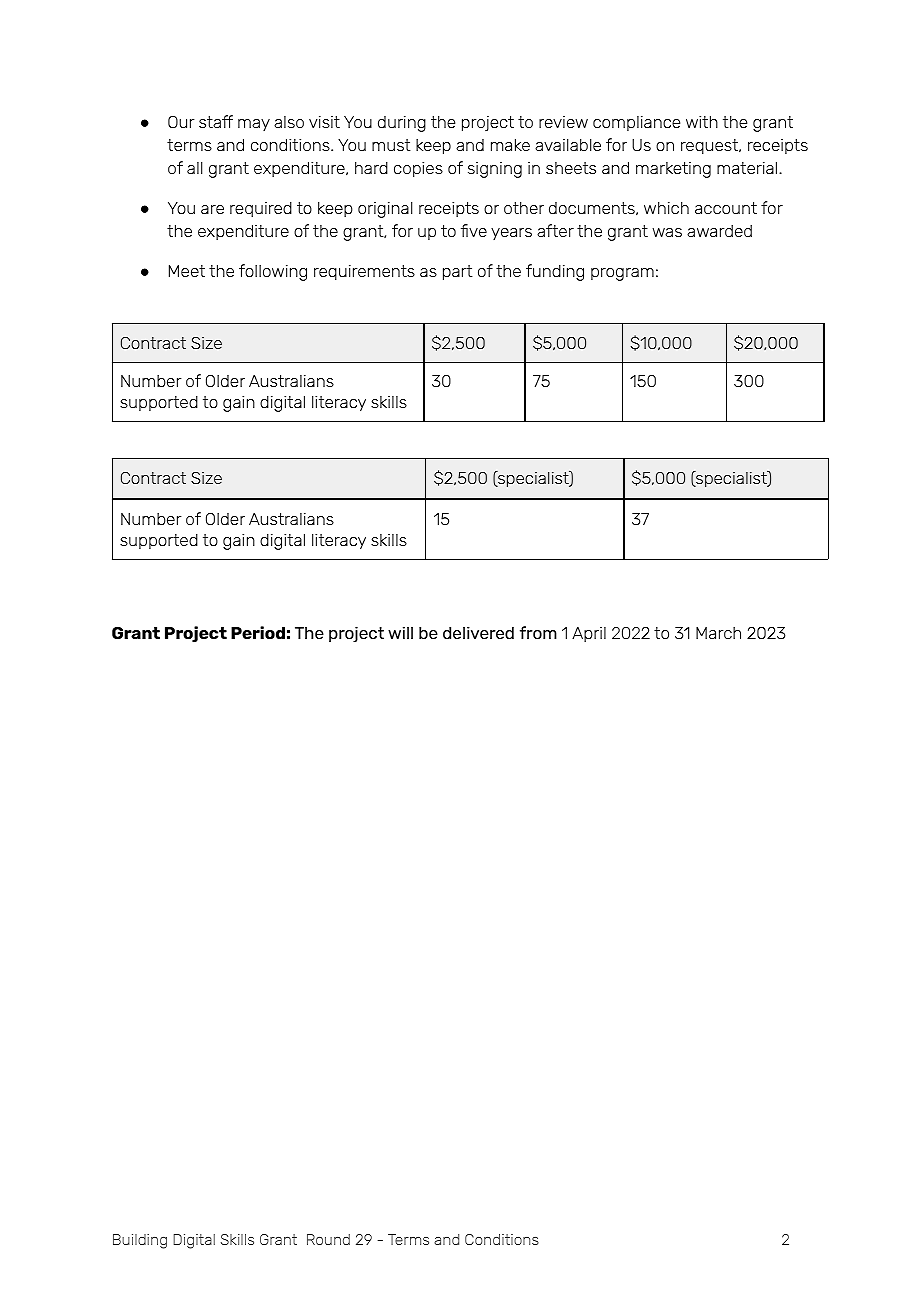  What do you see at coordinates (194, 168) in the image?
I see `all` at bounding box center [194, 168].
